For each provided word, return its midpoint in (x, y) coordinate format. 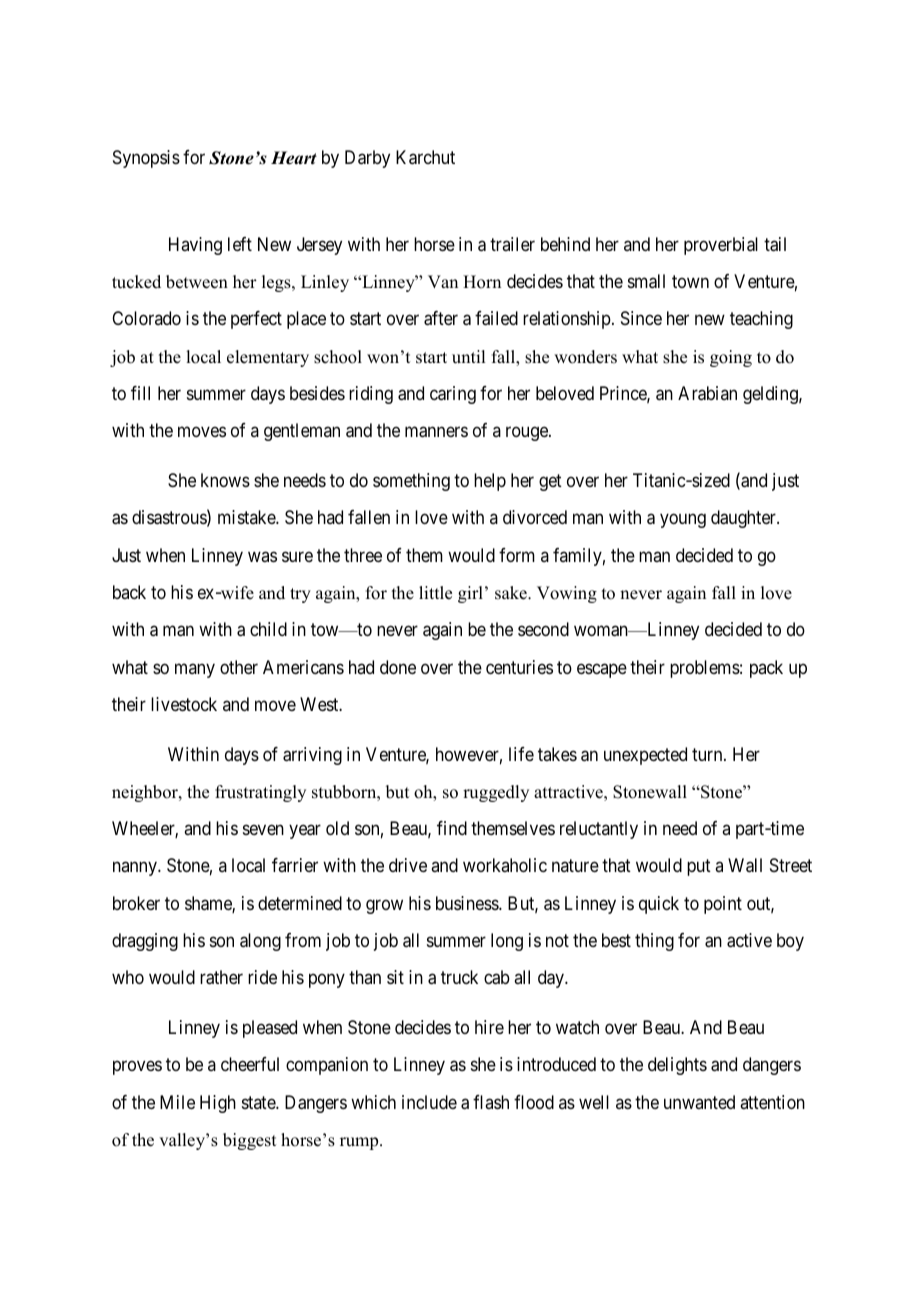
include (429, 1102)
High (218, 1104)
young (683, 521)
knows (225, 480)
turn (708, 754)
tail (775, 244)
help (490, 482)
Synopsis (146, 159)
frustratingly (260, 793)
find (452, 828)
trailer (512, 244)
